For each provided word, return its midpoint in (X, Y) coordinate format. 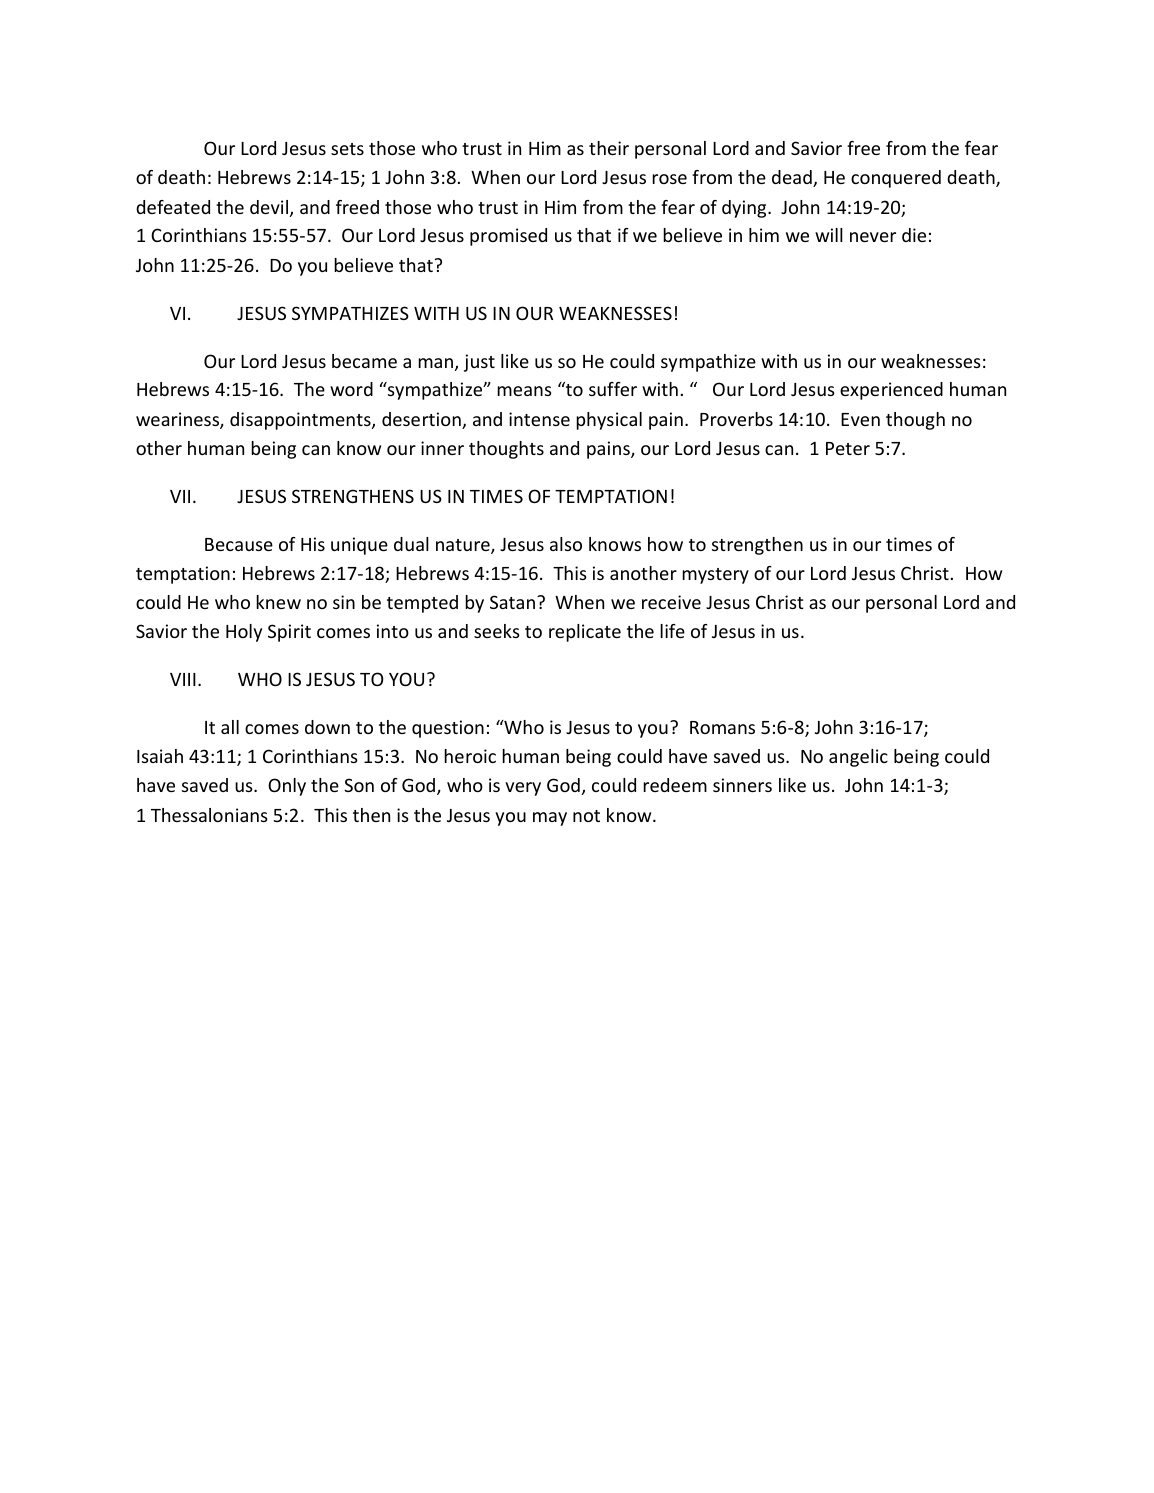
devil (269, 207)
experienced (891, 391)
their (609, 148)
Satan (512, 602)
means (524, 391)
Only (287, 787)
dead (793, 178)
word (351, 389)
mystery (715, 576)
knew (278, 602)
